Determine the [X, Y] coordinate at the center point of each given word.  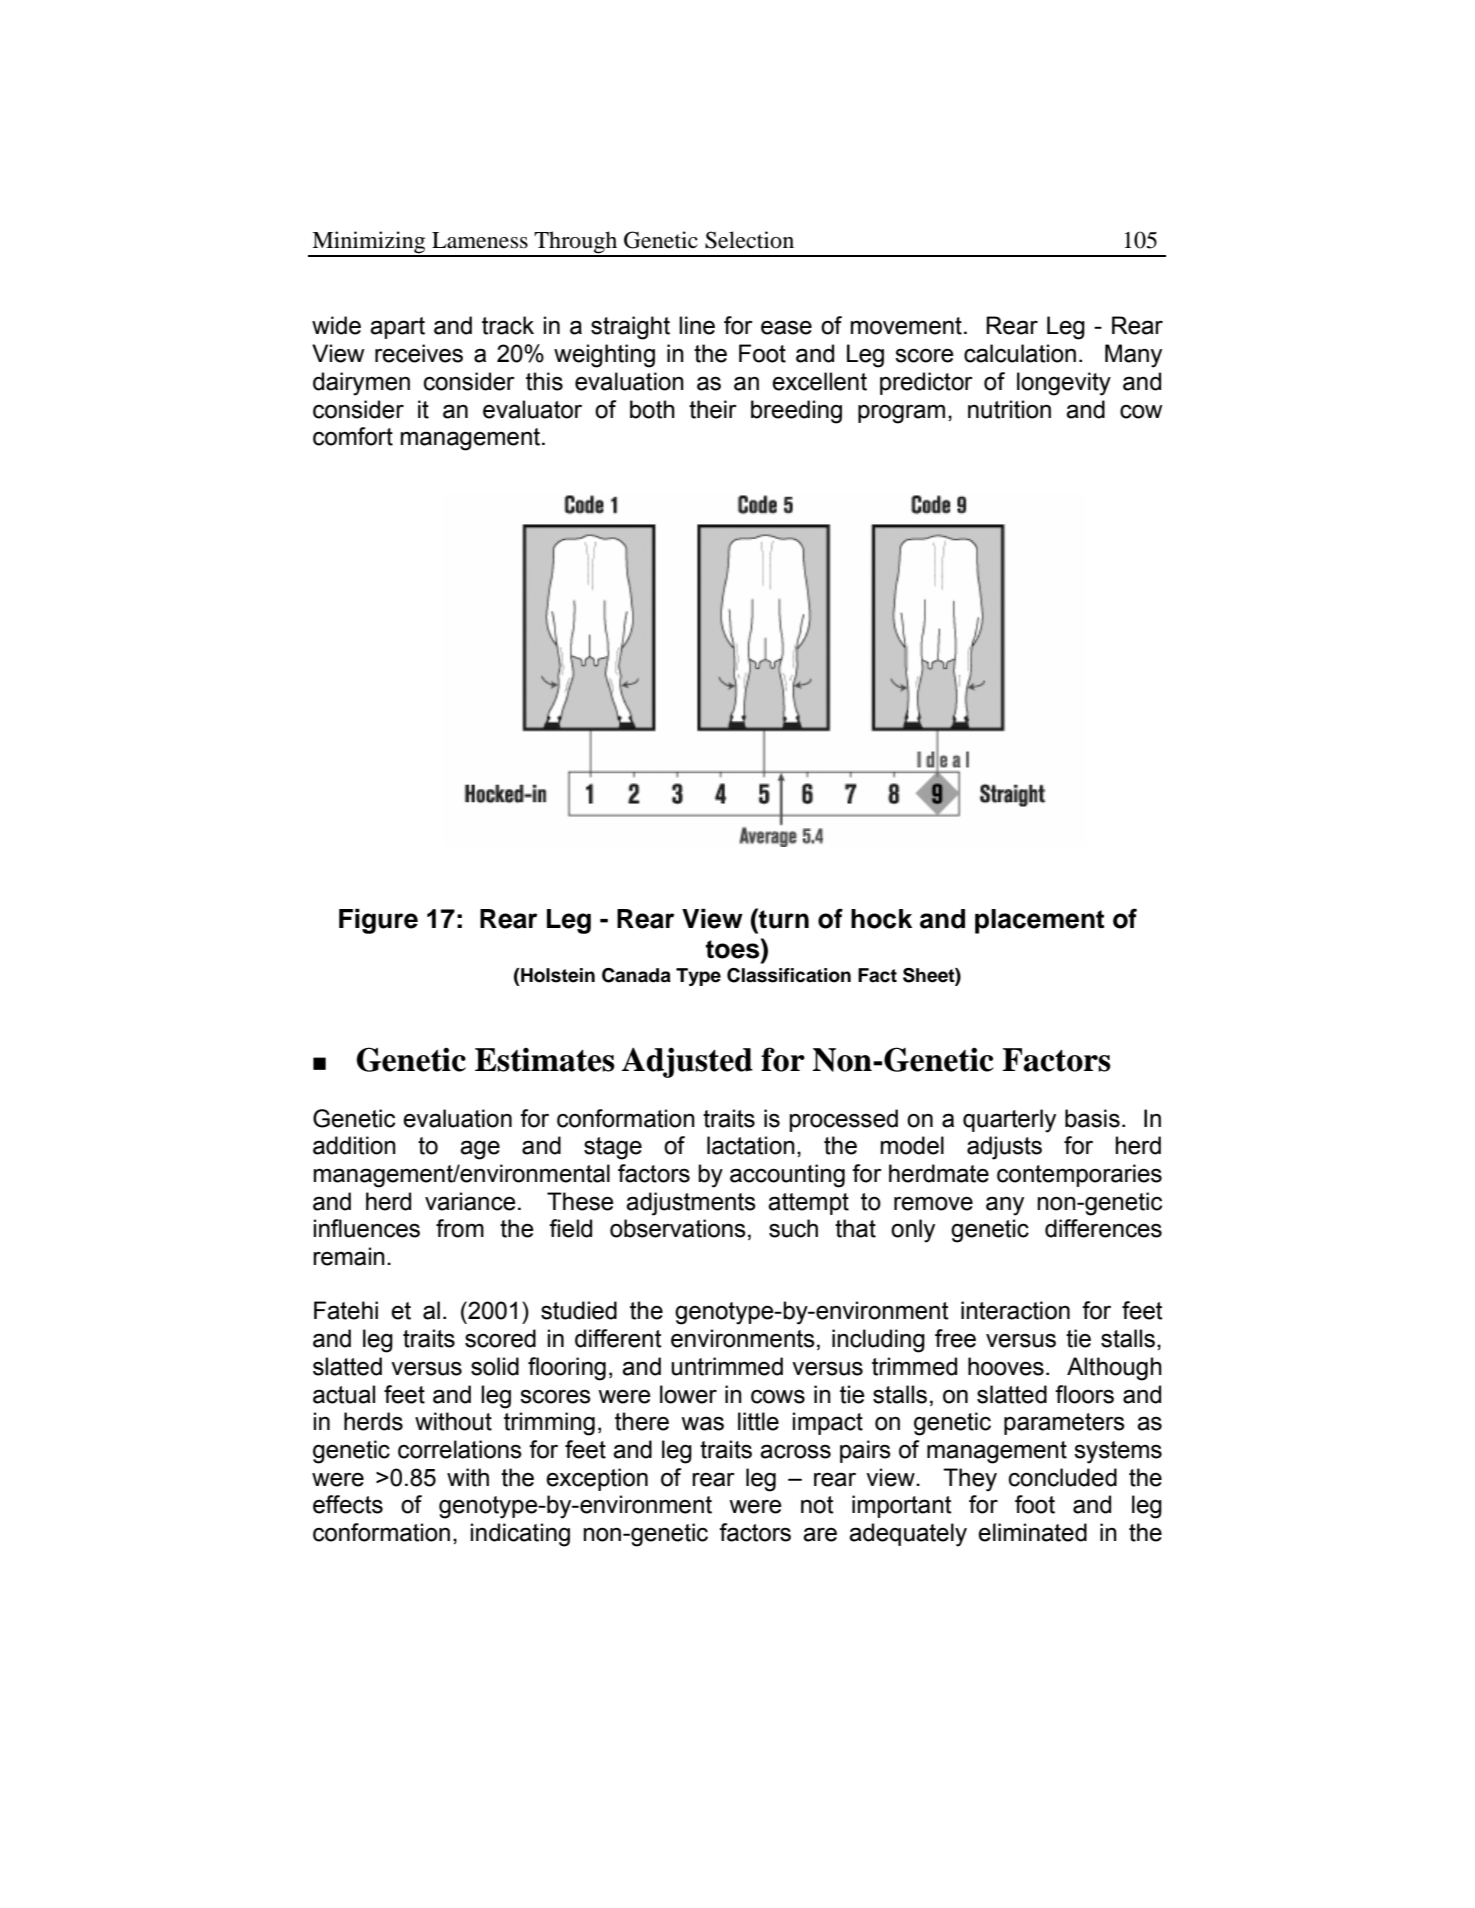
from [460, 1228]
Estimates [545, 1060]
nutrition [1009, 409]
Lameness [480, 240]
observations [678, 1228]
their [713, 409]
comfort [353, 436]
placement [1039, 921]
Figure [378, 921]
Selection [749, 240]
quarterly [1009, 1121]
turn [783, 918]
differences [1103, 1228]
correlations [460, 1449]
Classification [789, 975]
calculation [1020, 353]
